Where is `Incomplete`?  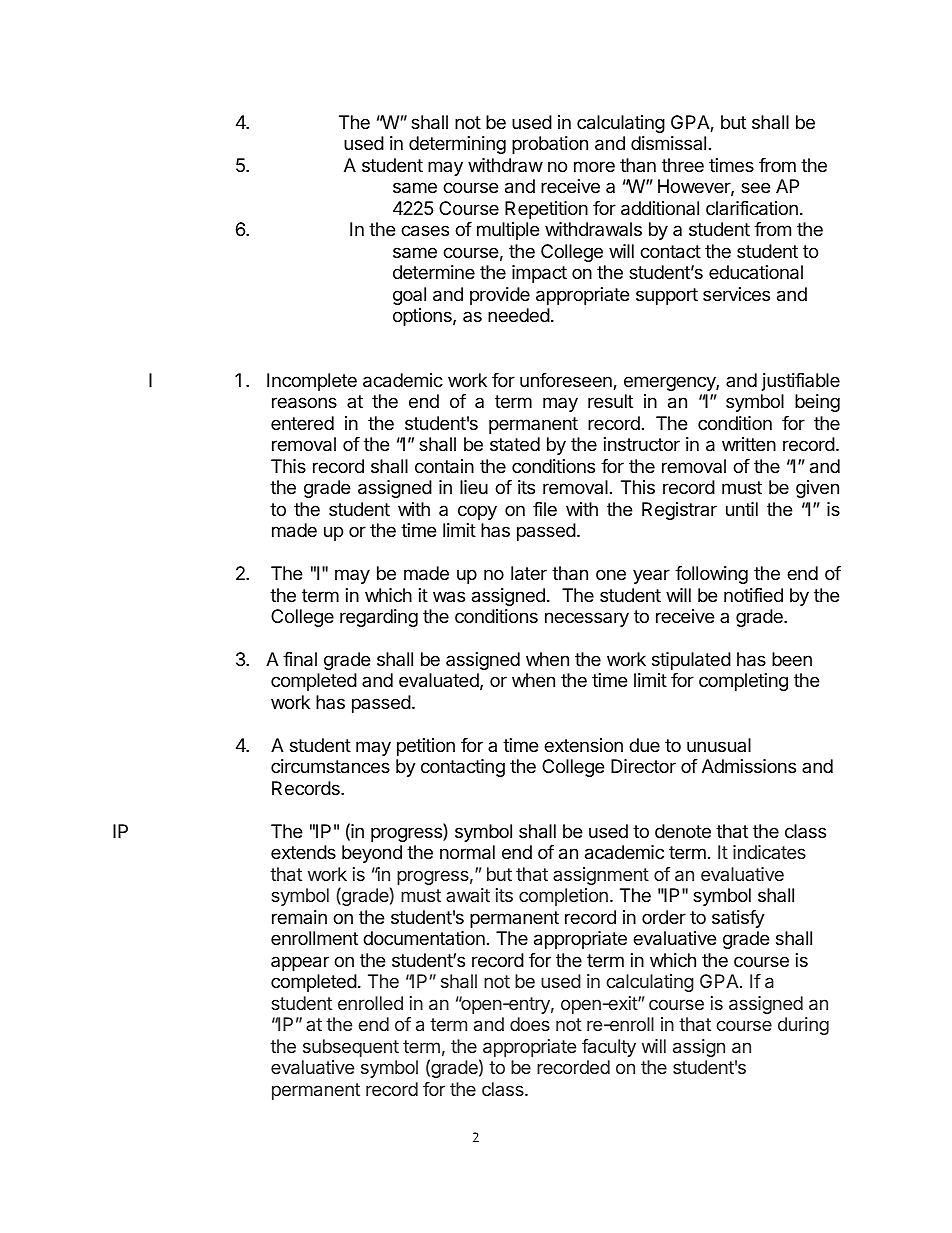
Incomplete is located at coordinates (312, 382).
